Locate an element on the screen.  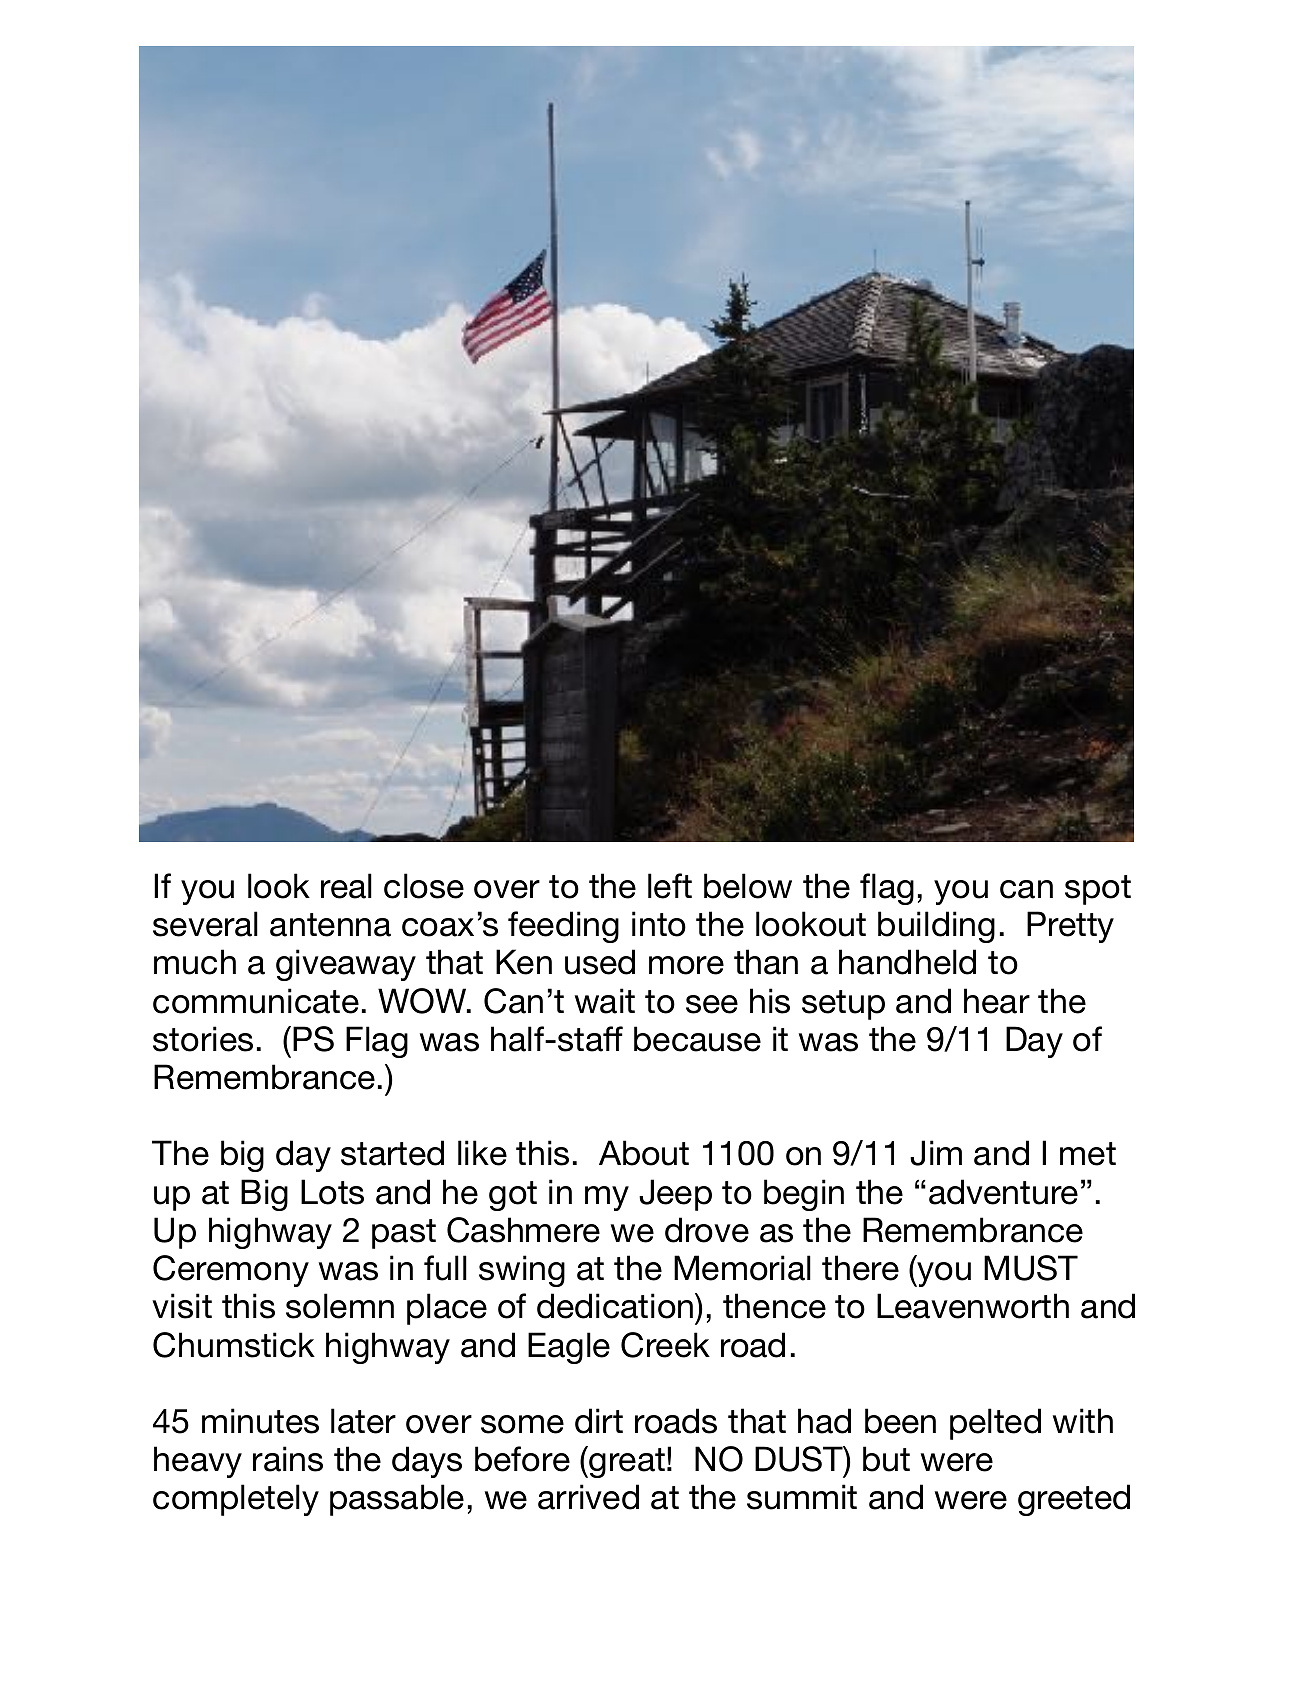
building is located at coordinates (936, 927).
